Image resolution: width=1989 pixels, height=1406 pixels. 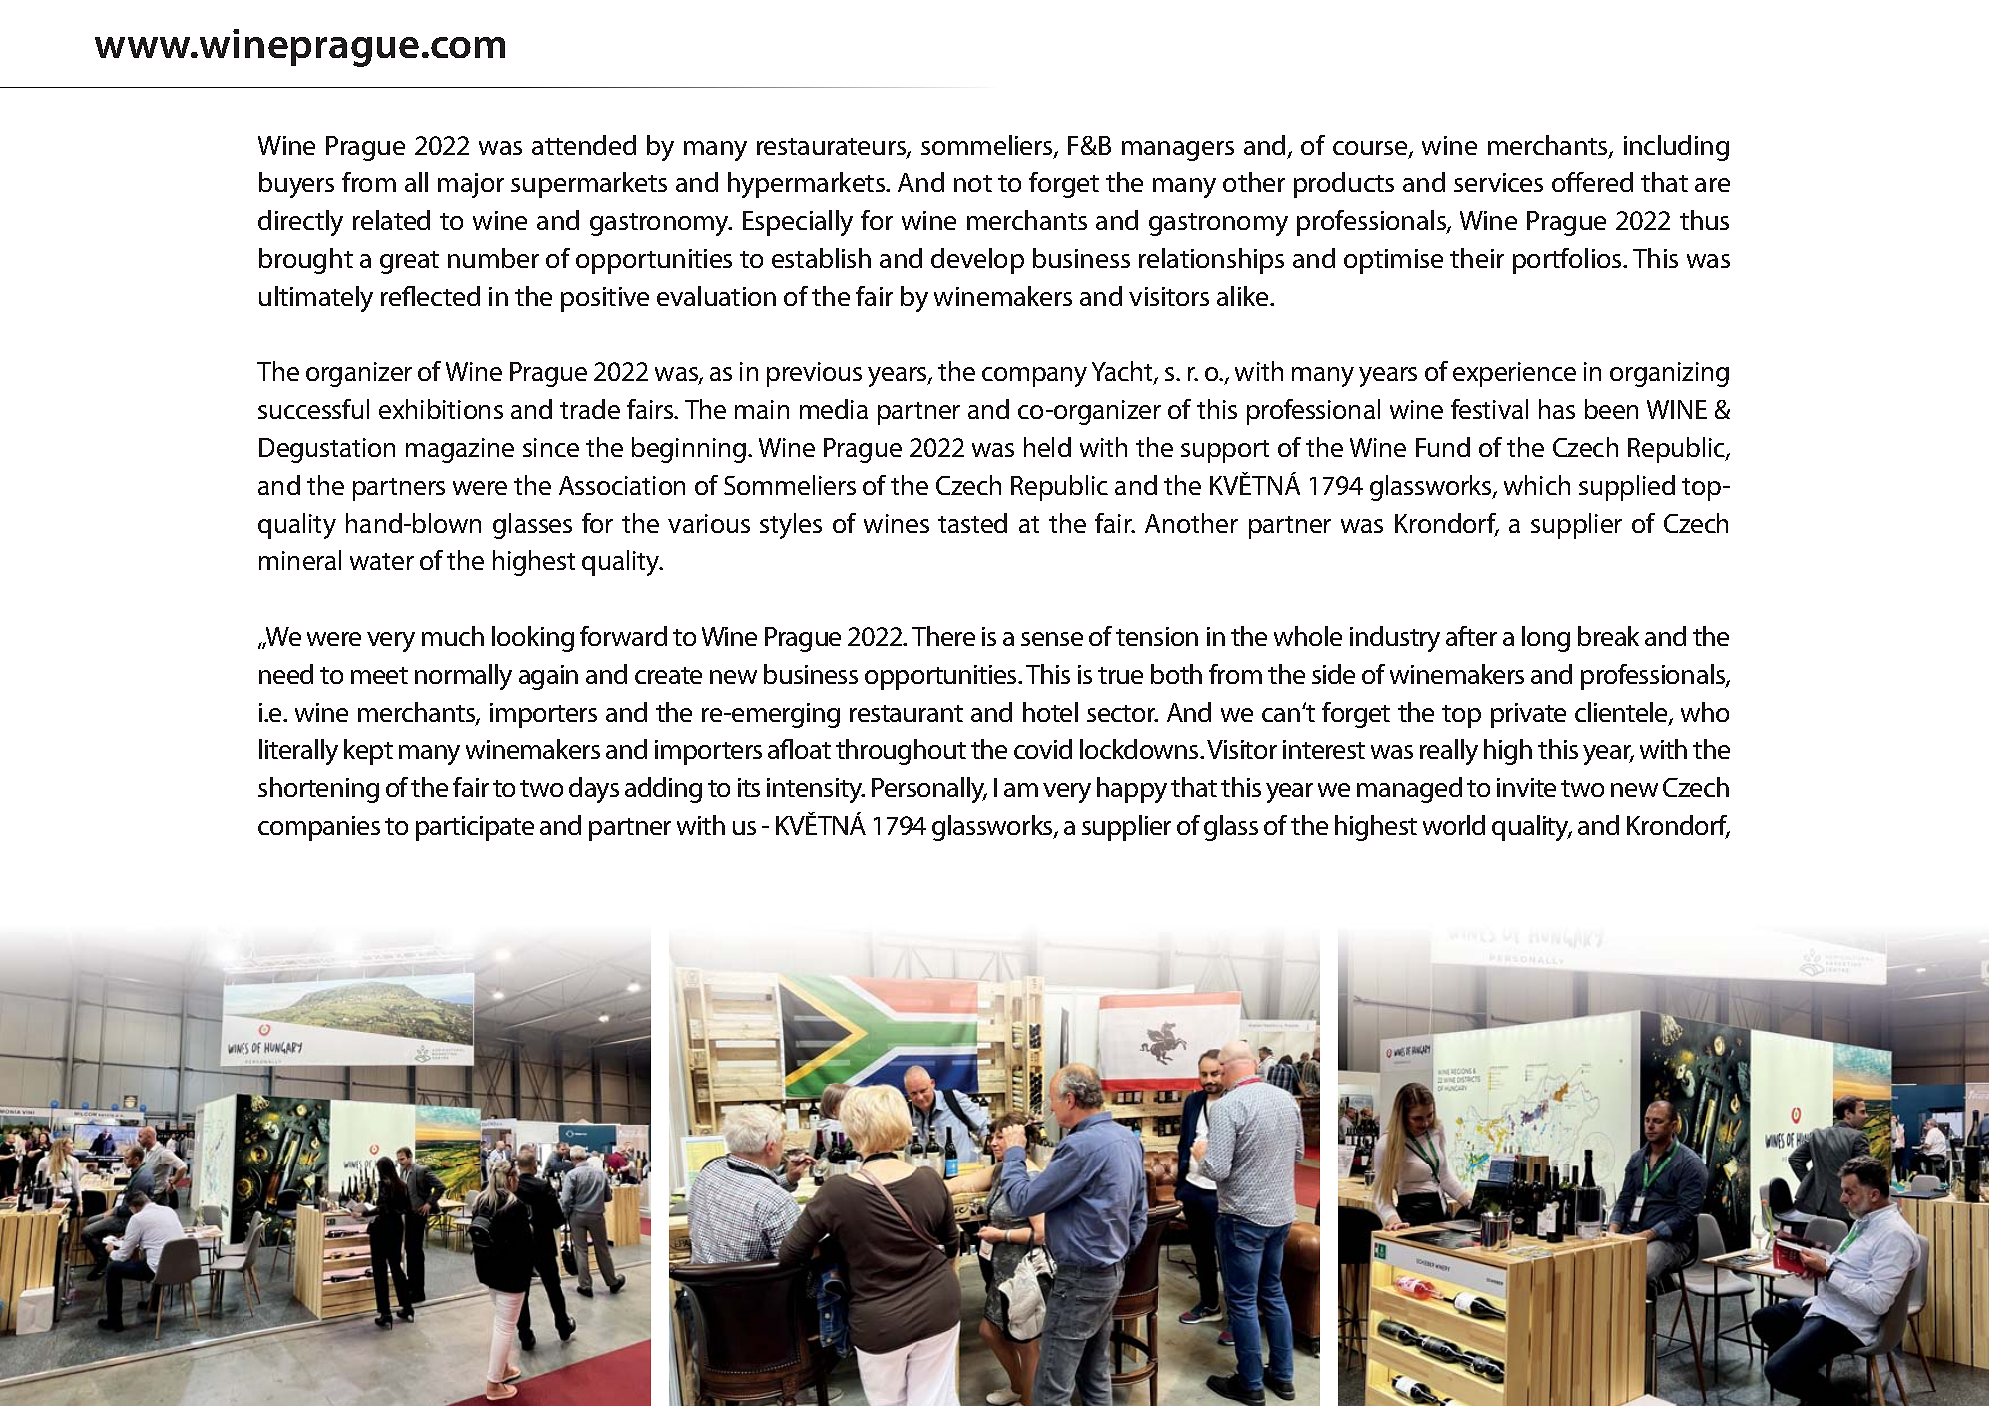 I want to click on experience, so click(x=1514, y=374).
